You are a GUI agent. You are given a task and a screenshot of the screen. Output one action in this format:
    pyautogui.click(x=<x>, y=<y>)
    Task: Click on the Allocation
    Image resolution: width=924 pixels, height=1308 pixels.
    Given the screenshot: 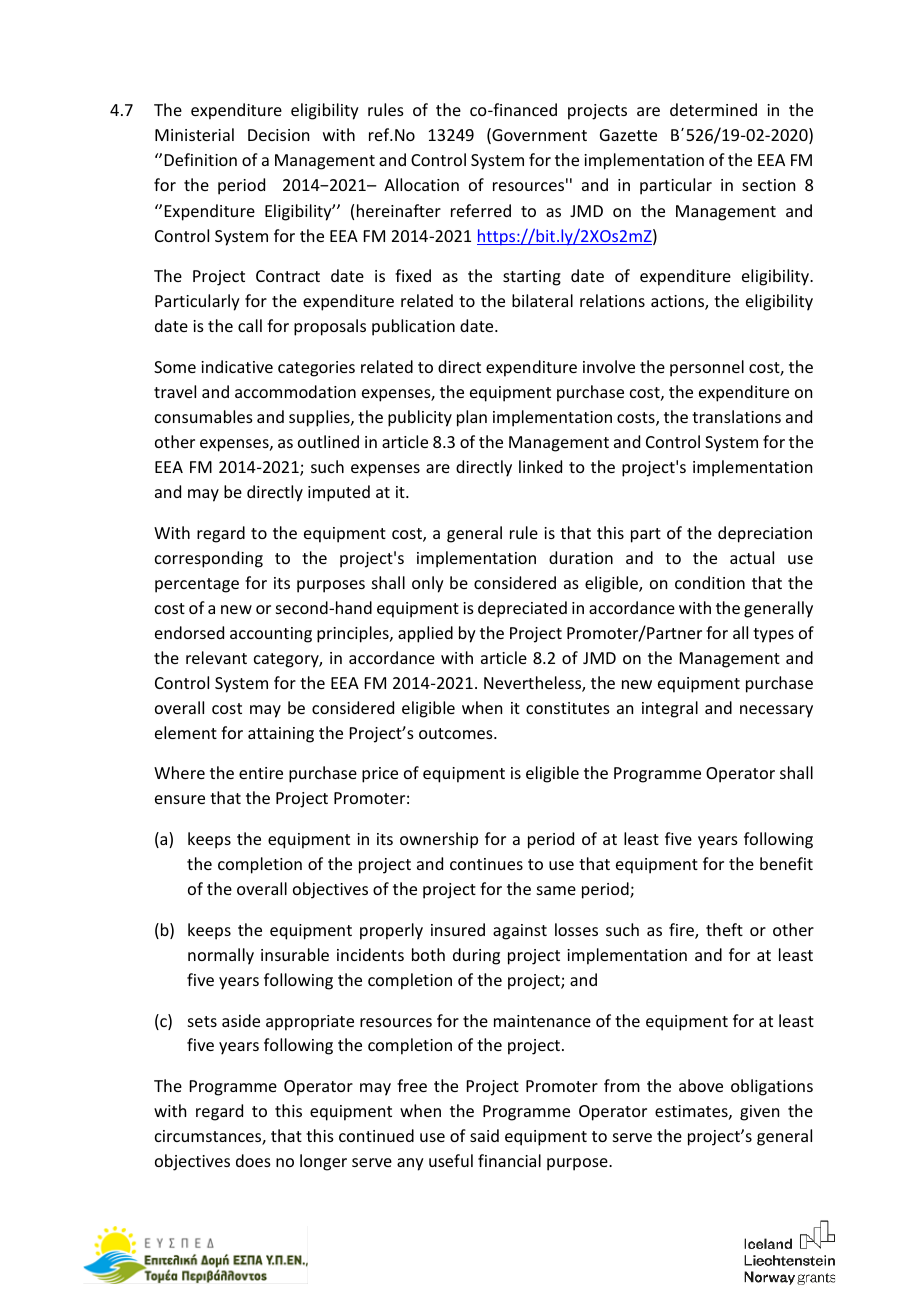 What is the action you would take?
    pyautogui.click(x=421, y=184)
